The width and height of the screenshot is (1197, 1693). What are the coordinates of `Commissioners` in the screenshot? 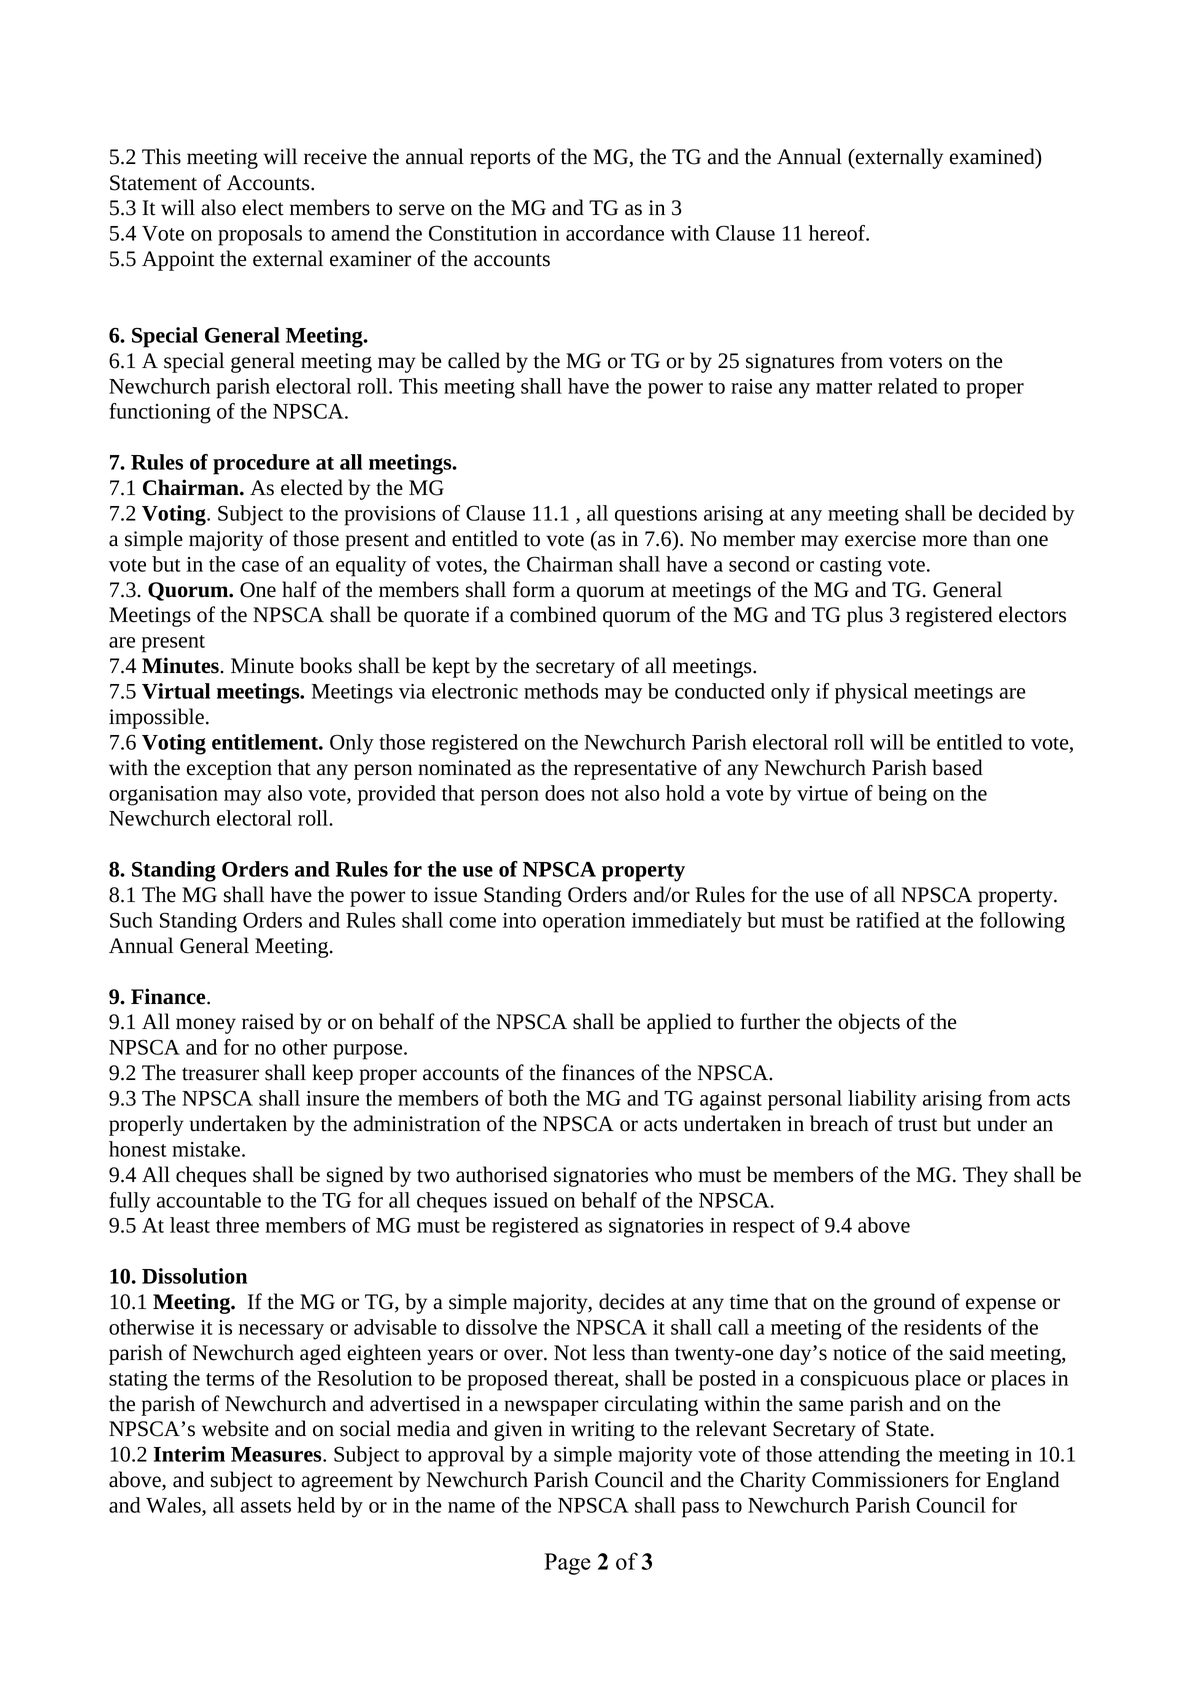 It's located at (880, 1480).
